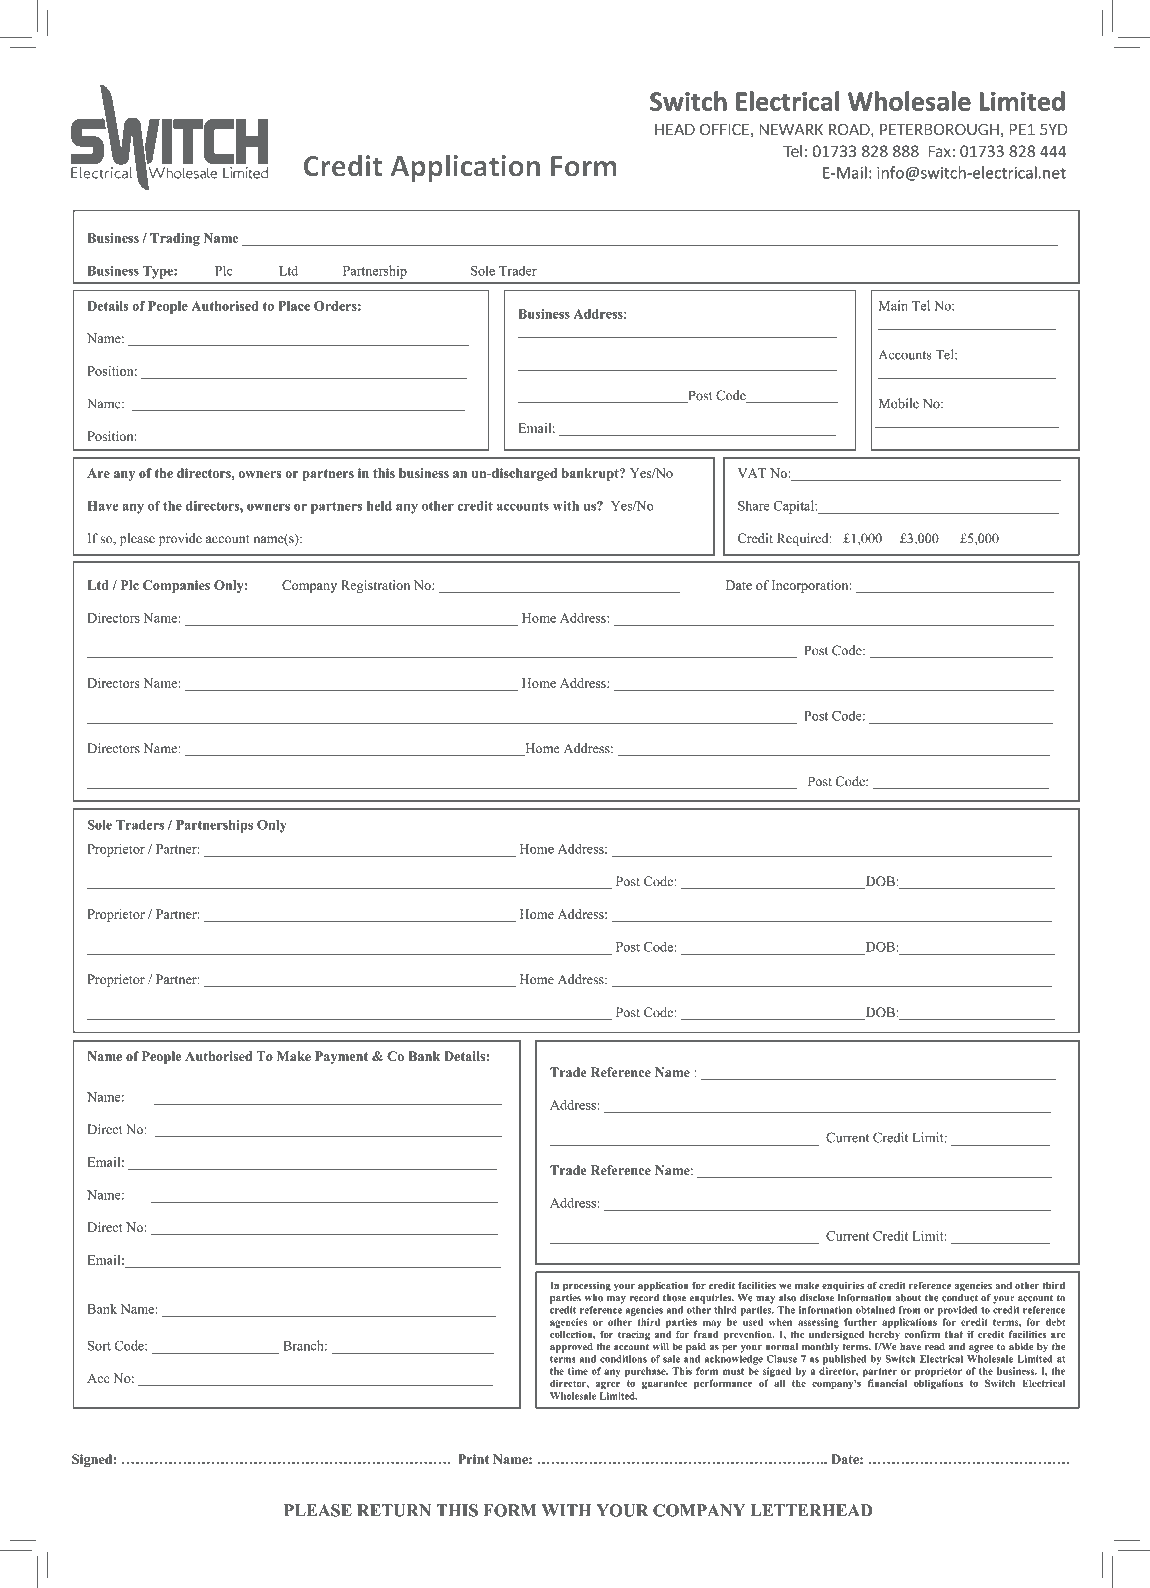  I want to click on Print, so click(473, 1459).
